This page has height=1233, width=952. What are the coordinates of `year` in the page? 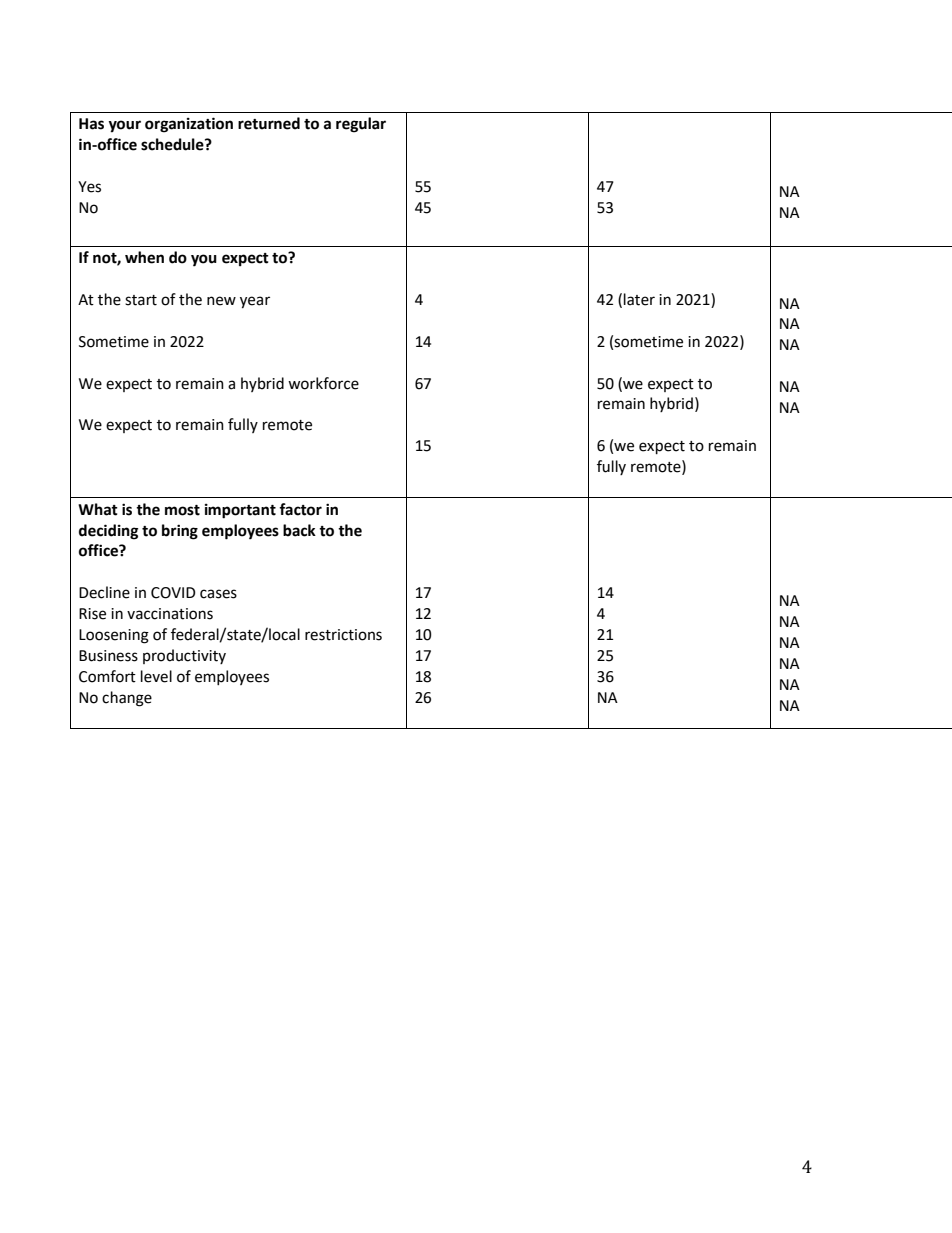 It's located at (255, 302).
